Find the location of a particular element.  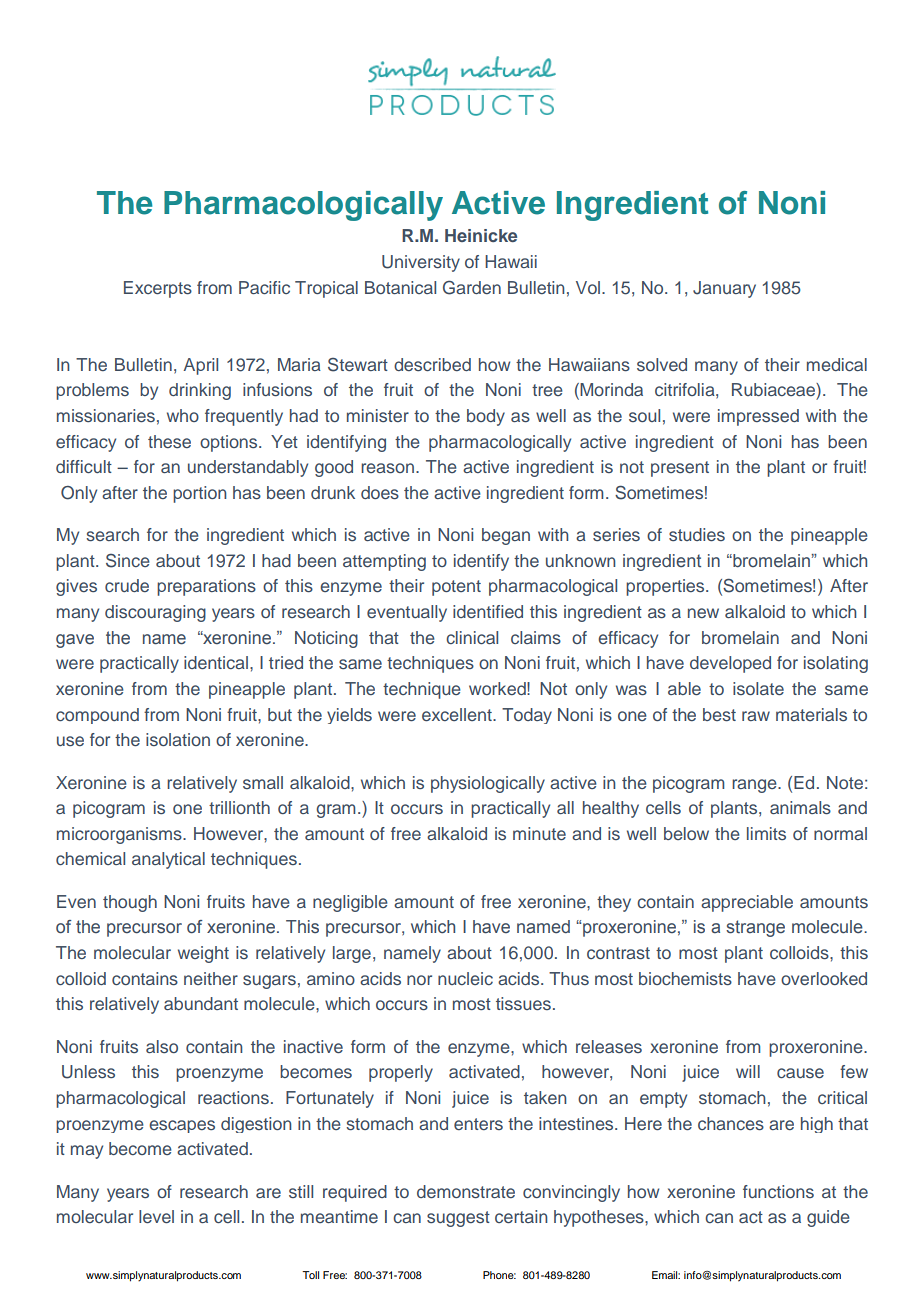

isolation is located at coordinates (178, 739).
